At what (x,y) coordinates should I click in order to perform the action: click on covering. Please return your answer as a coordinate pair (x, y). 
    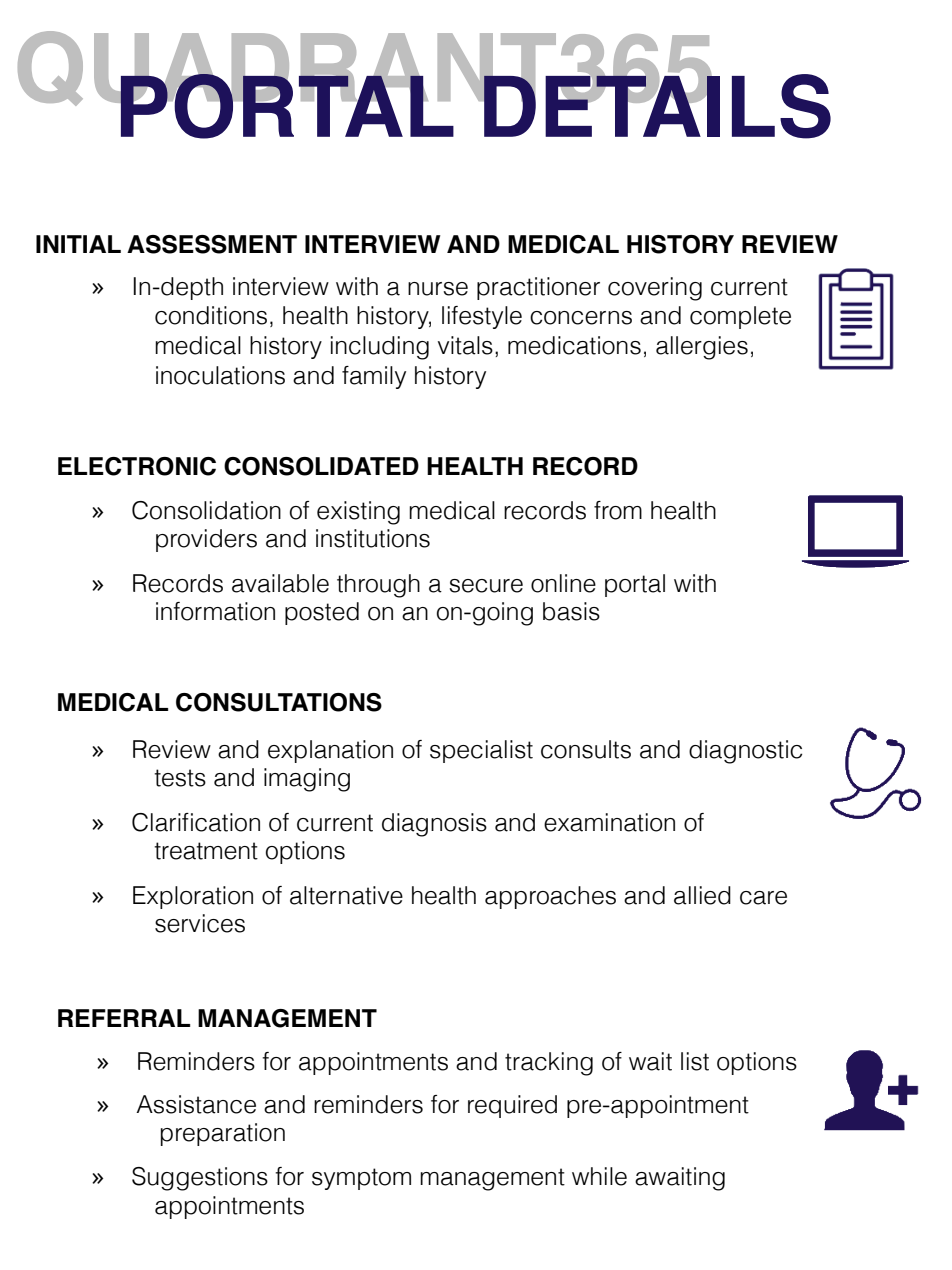
    Looking at the image, I should click on (655, 289).
